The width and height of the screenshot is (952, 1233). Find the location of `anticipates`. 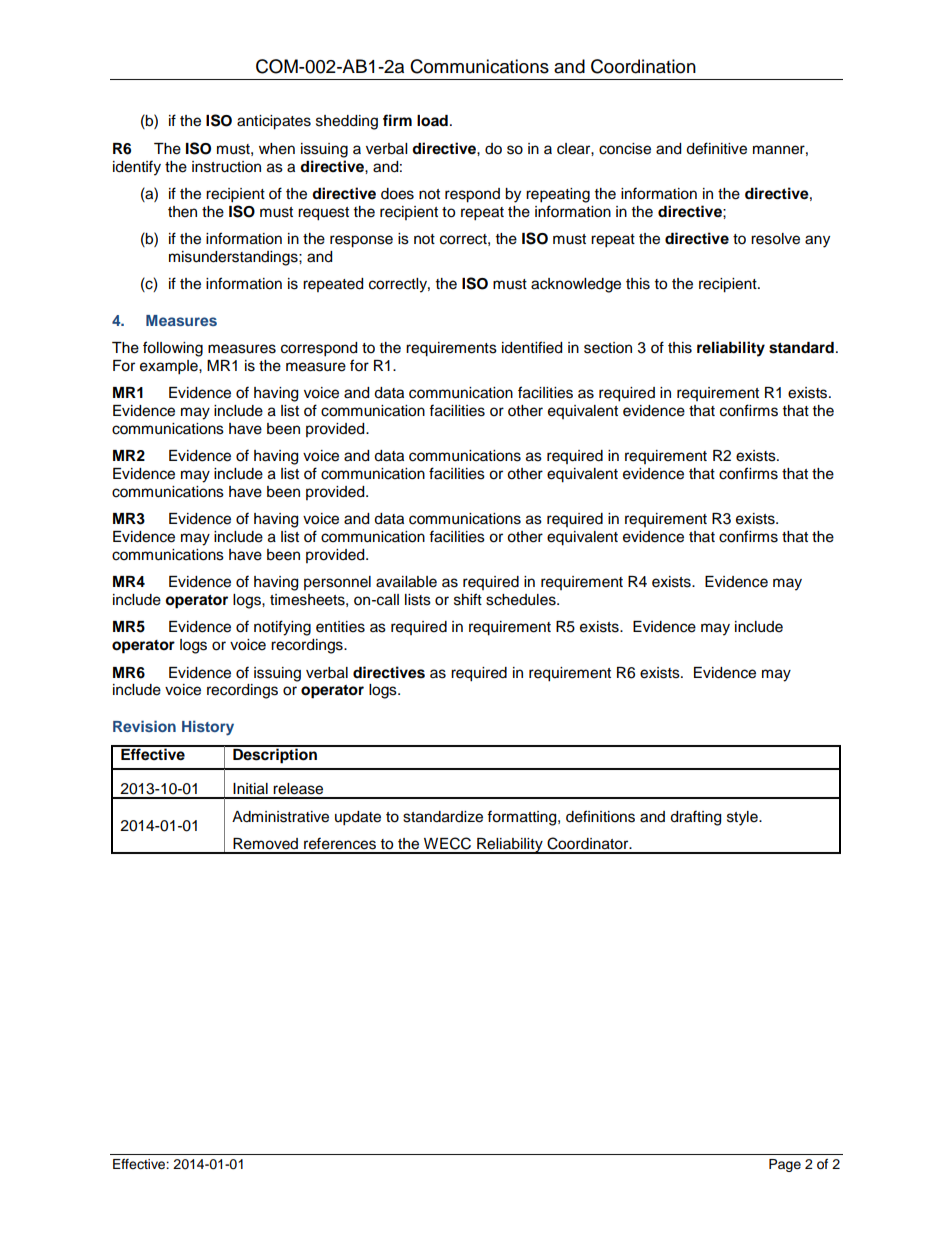

anticipates is located at coordinates (274, 122).
